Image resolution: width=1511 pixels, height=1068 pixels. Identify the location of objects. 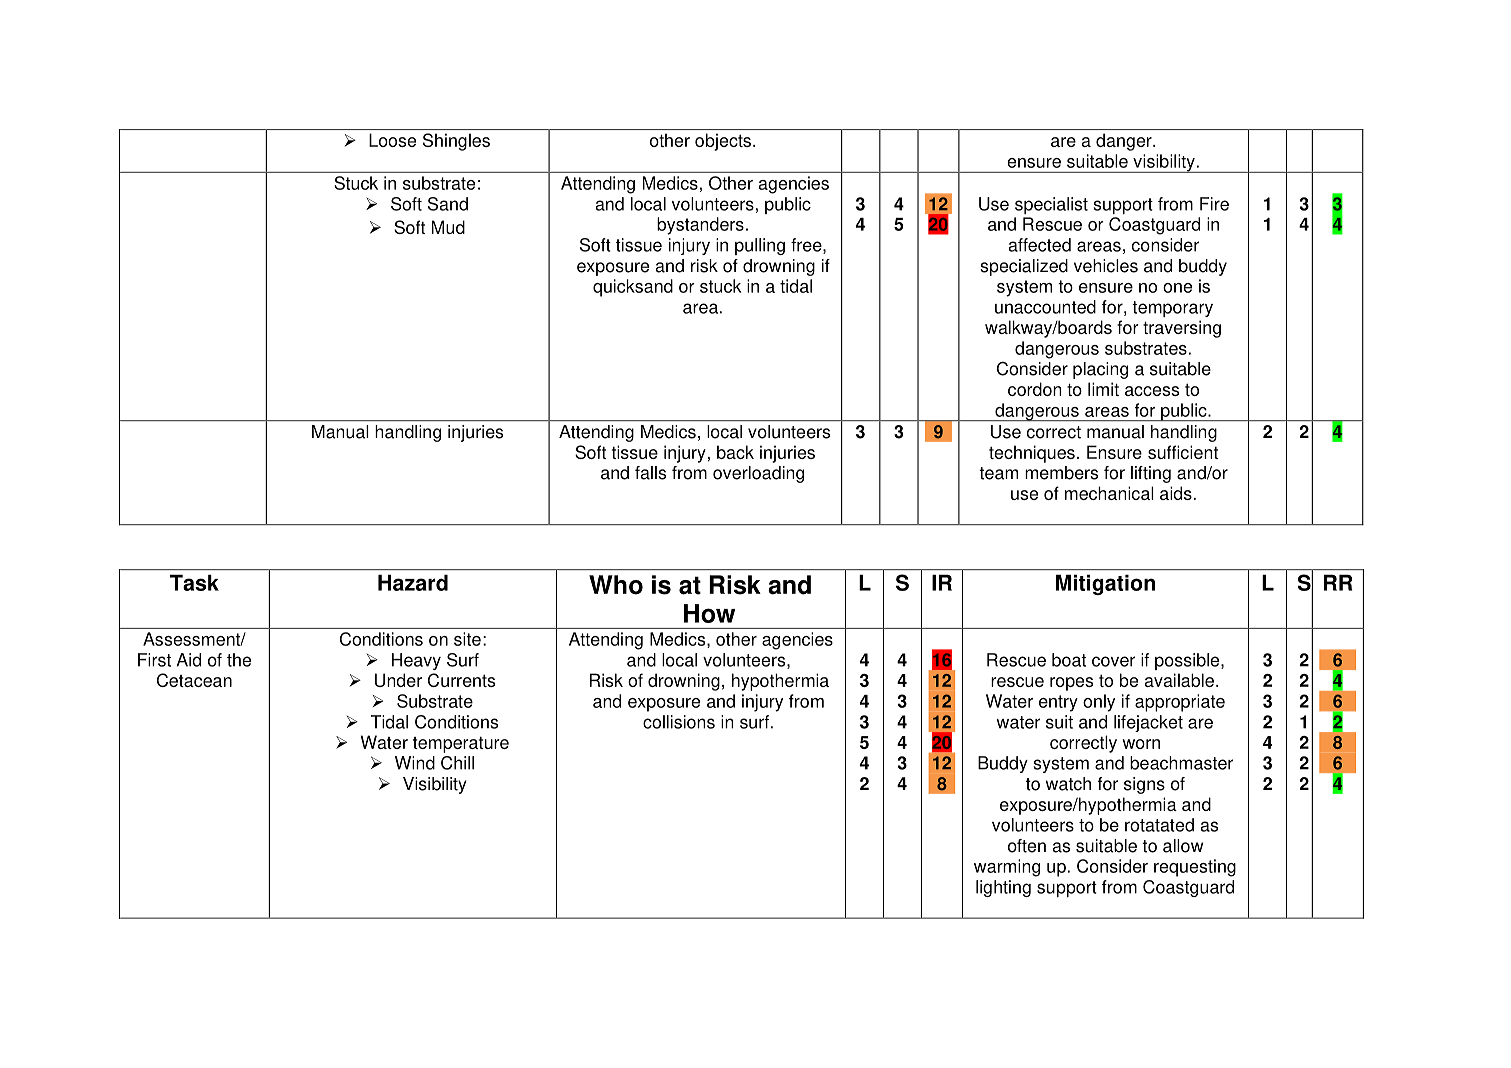
(724, 142).
